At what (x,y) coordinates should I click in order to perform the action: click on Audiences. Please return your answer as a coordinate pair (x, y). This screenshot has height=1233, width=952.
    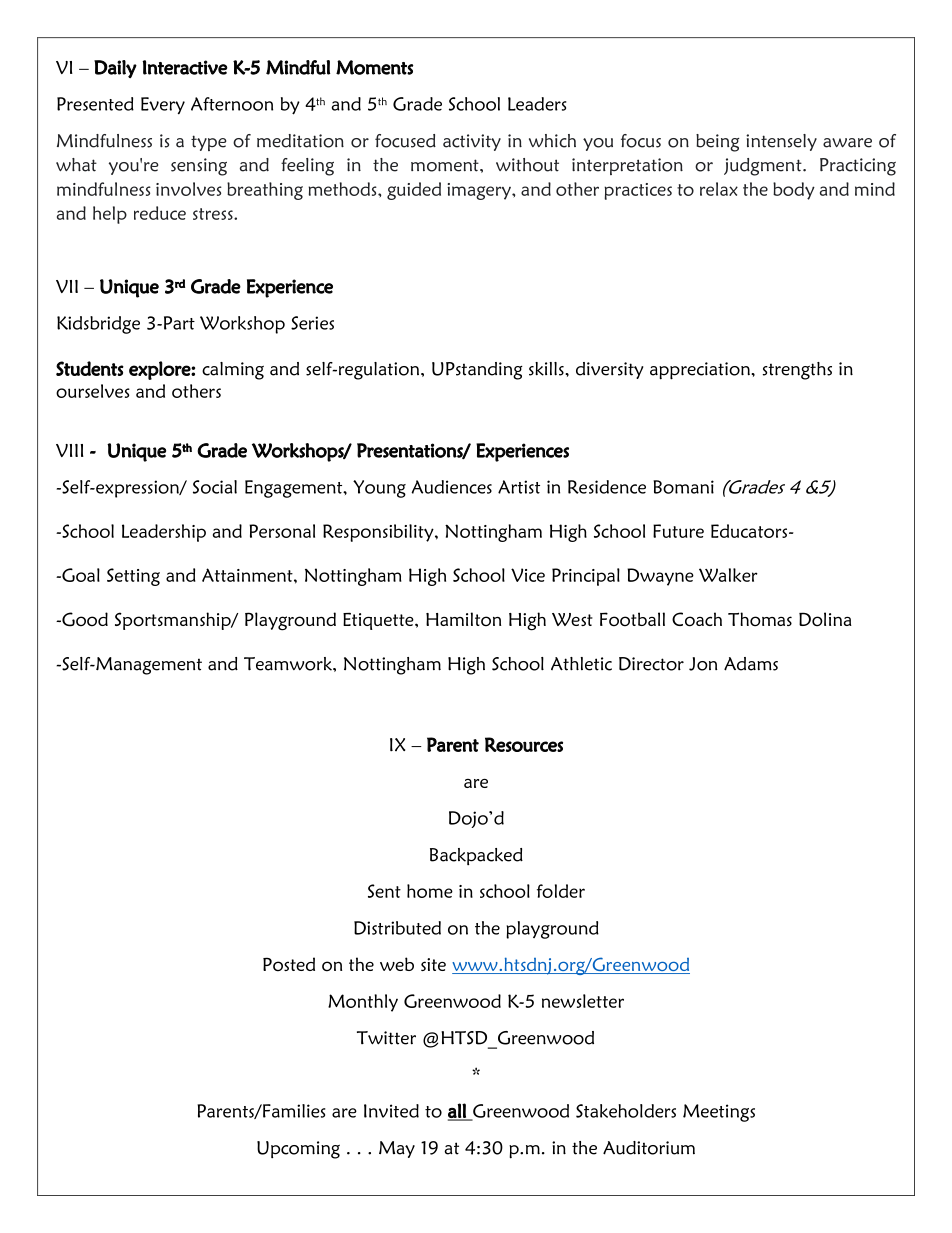
    Looking at the image, I should click on (451, 487).
